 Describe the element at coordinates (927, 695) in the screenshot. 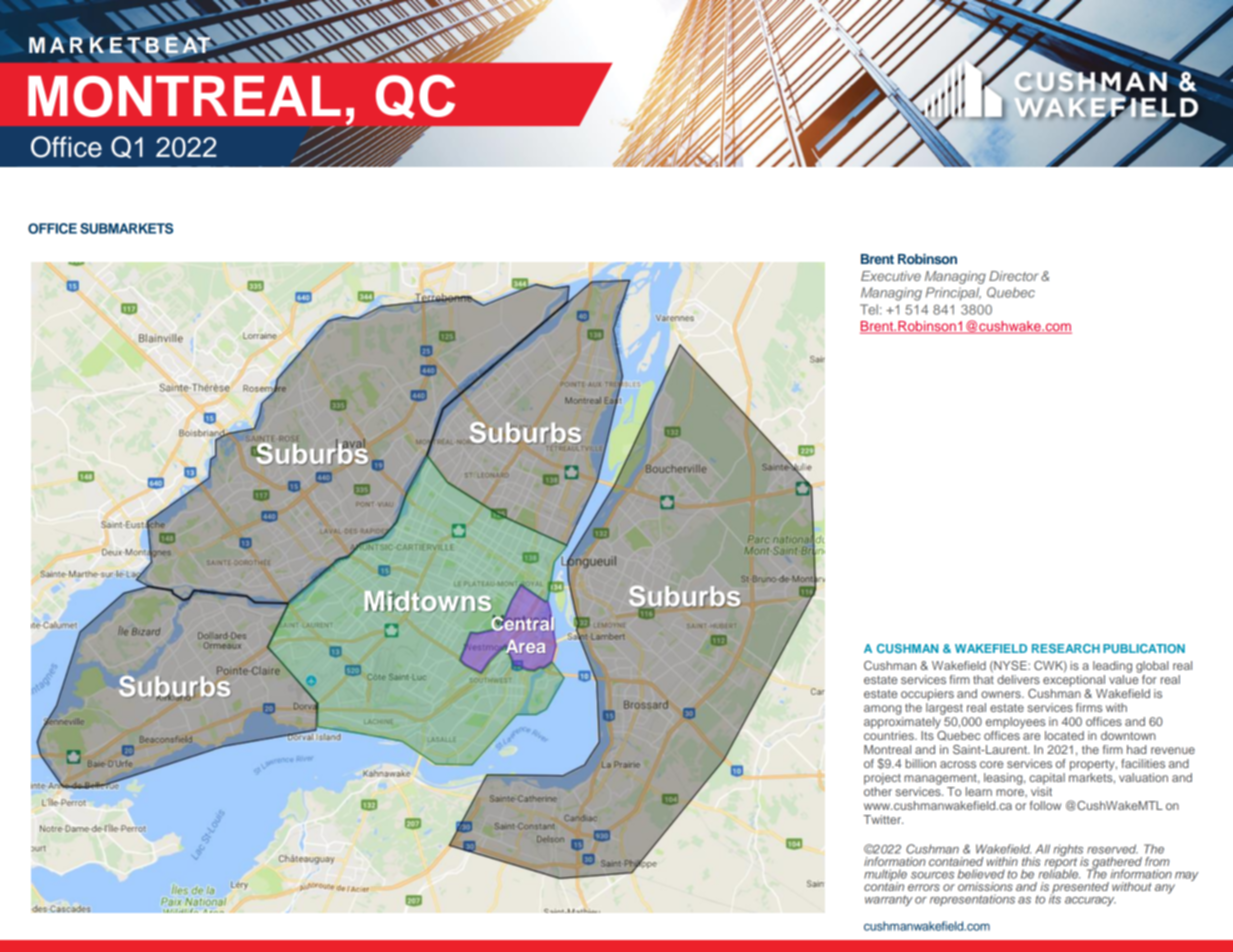

I see `occupiers` at that location.
